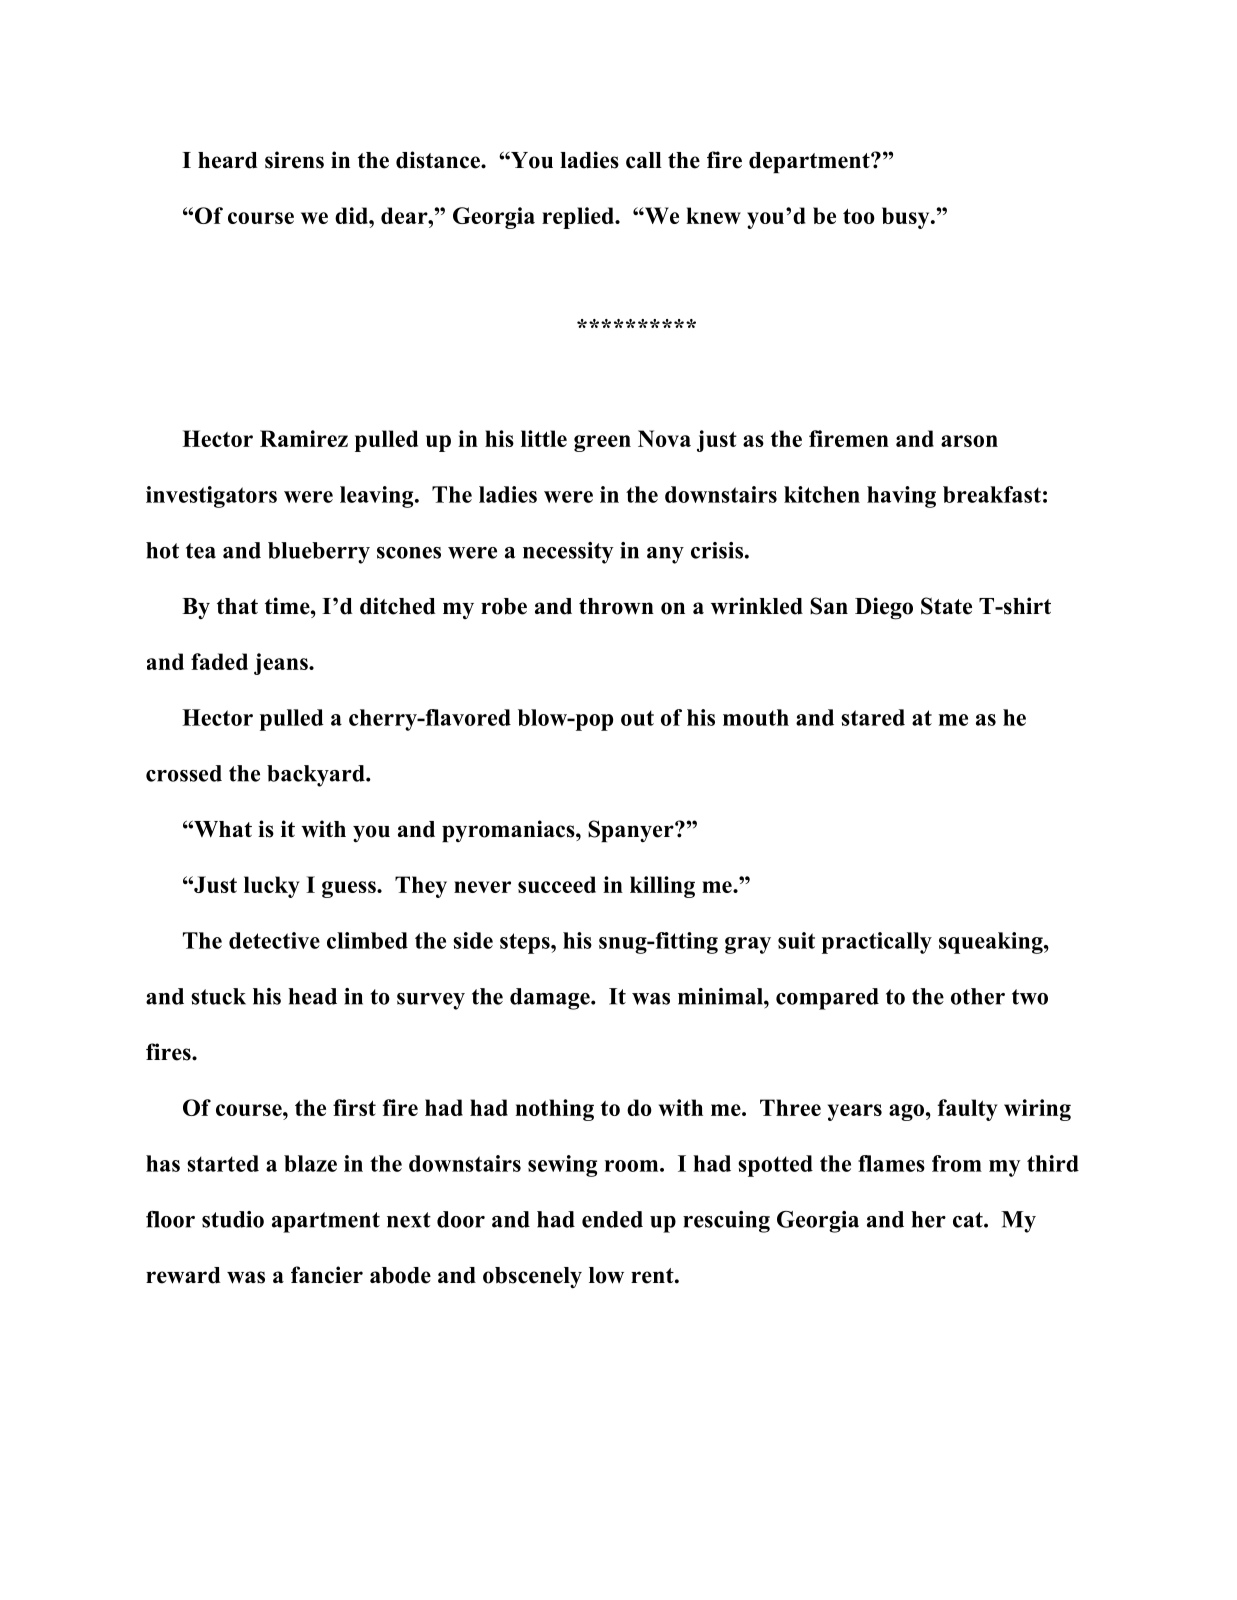 The image size is (1237, 1600). I want to click on green, so click(602, 443).
